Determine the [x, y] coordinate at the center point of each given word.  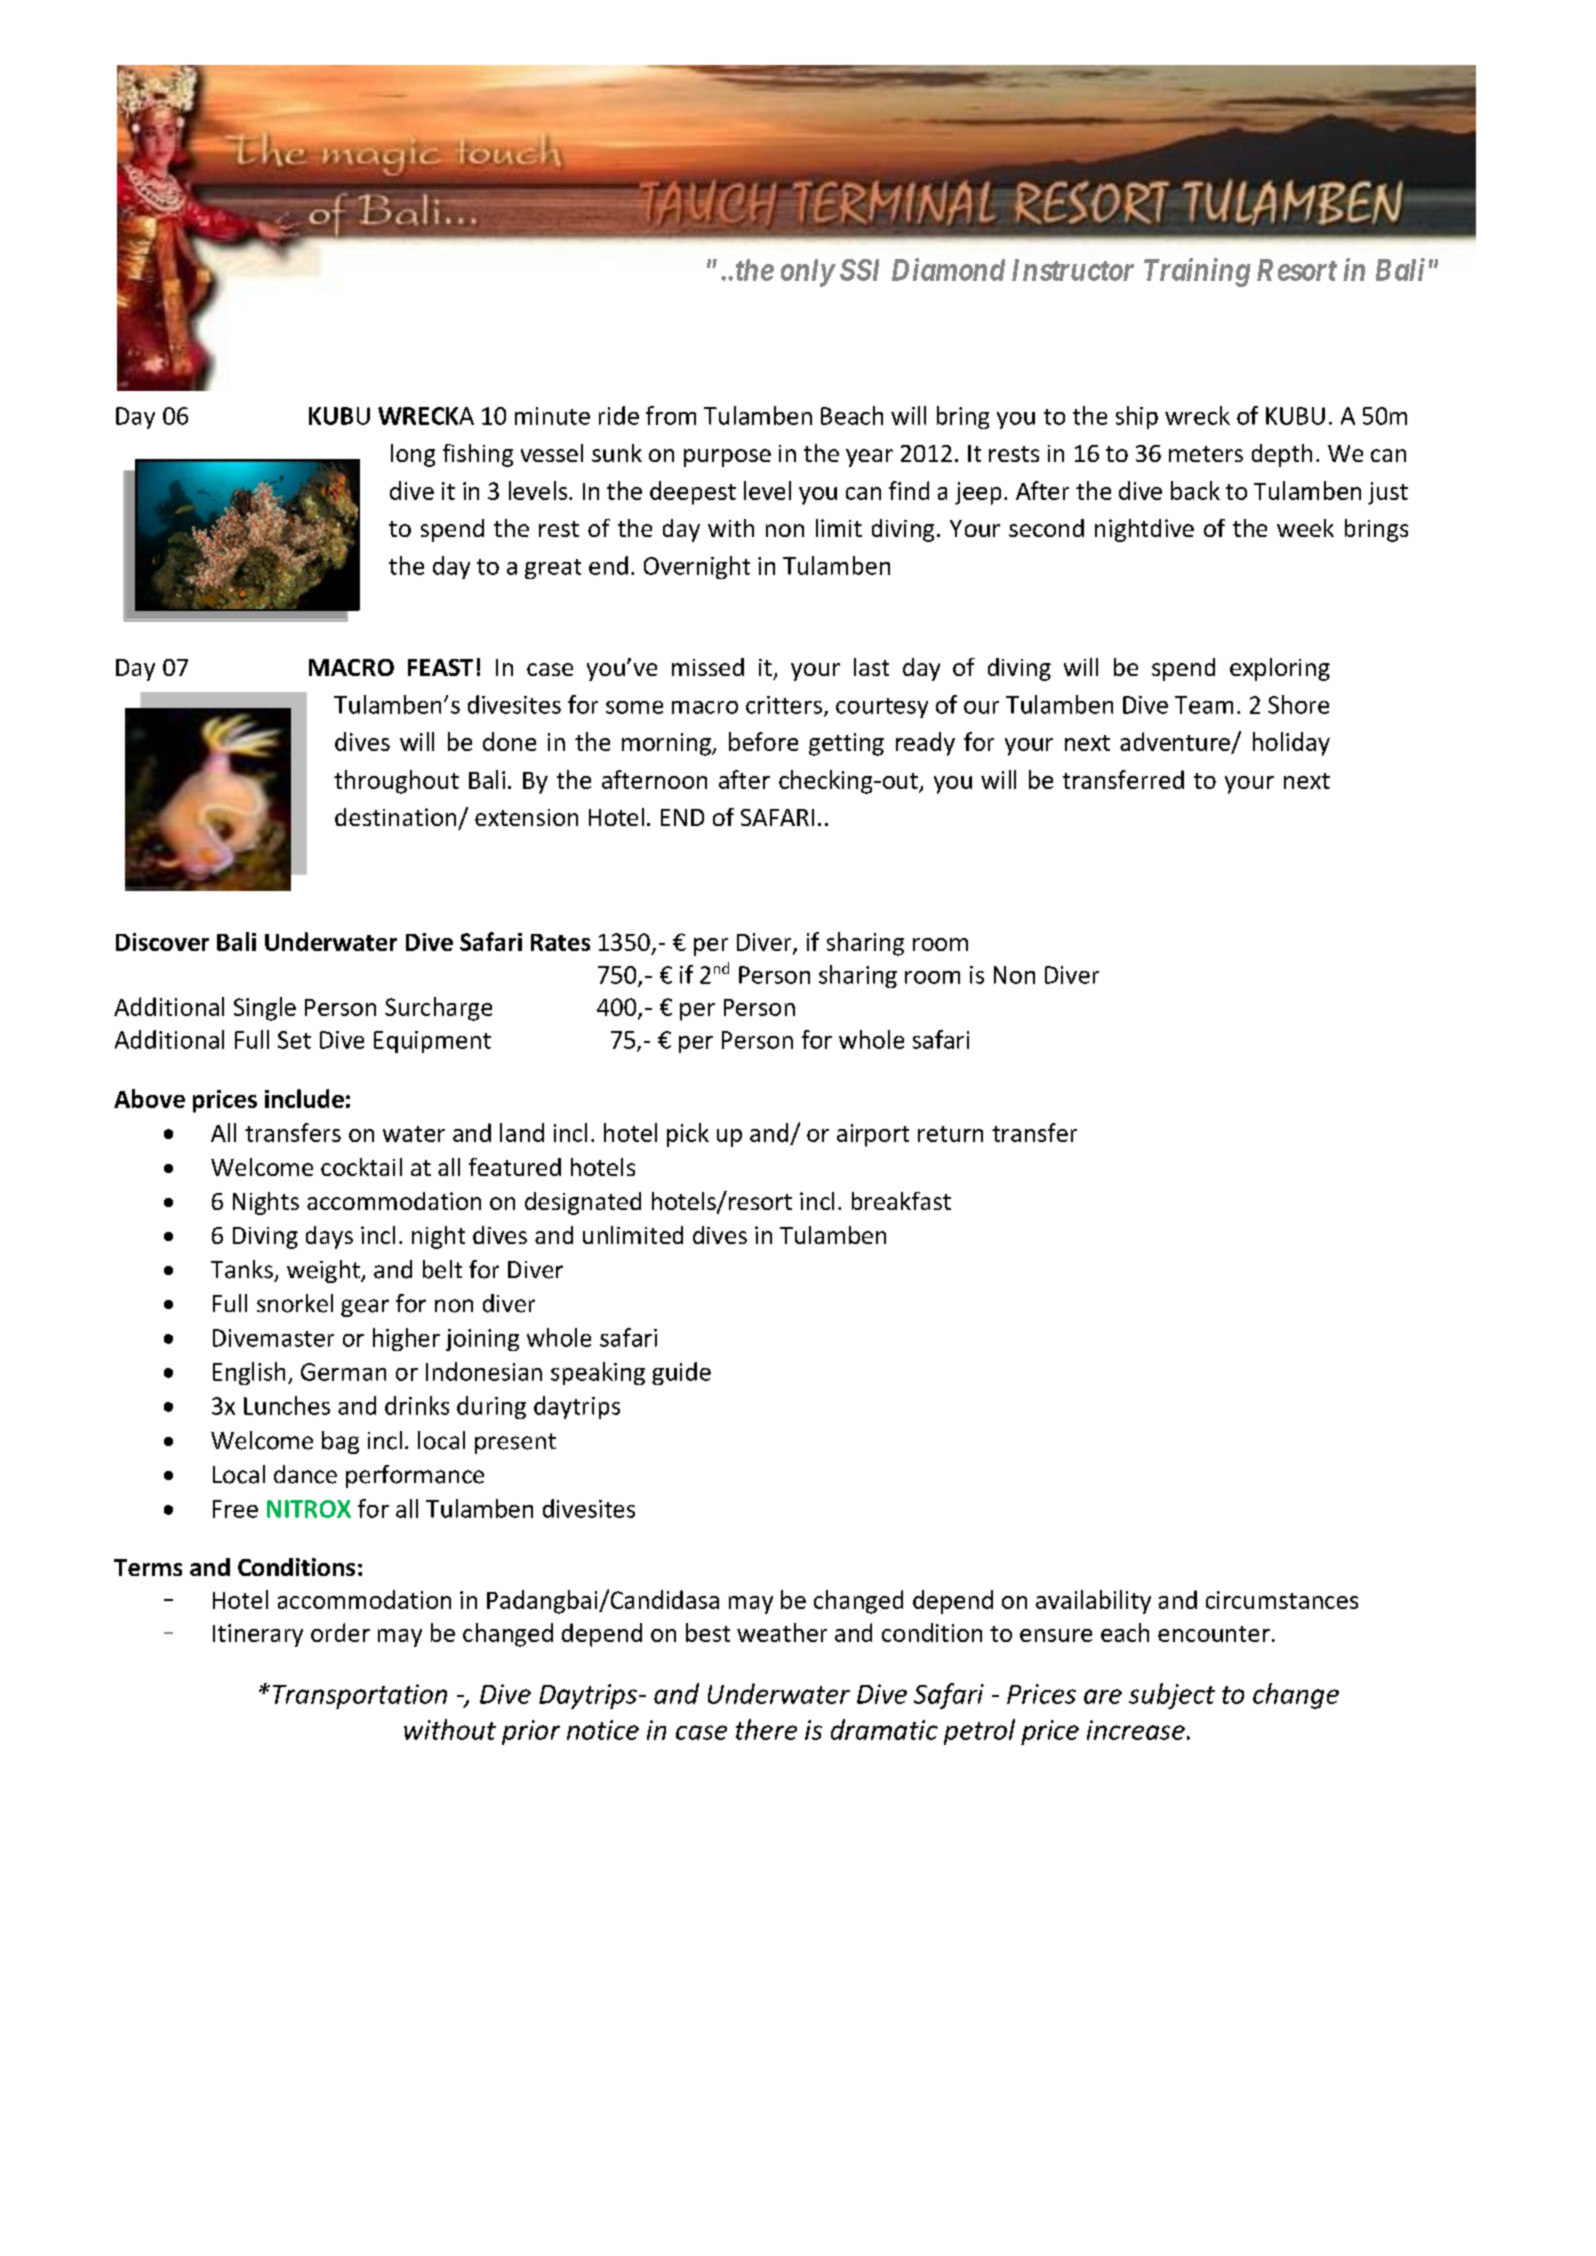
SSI [859, 270]
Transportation [360, 1696]
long [413, 455]
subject [1172, 1696]
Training [1197, 272]
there [766, 1729]
